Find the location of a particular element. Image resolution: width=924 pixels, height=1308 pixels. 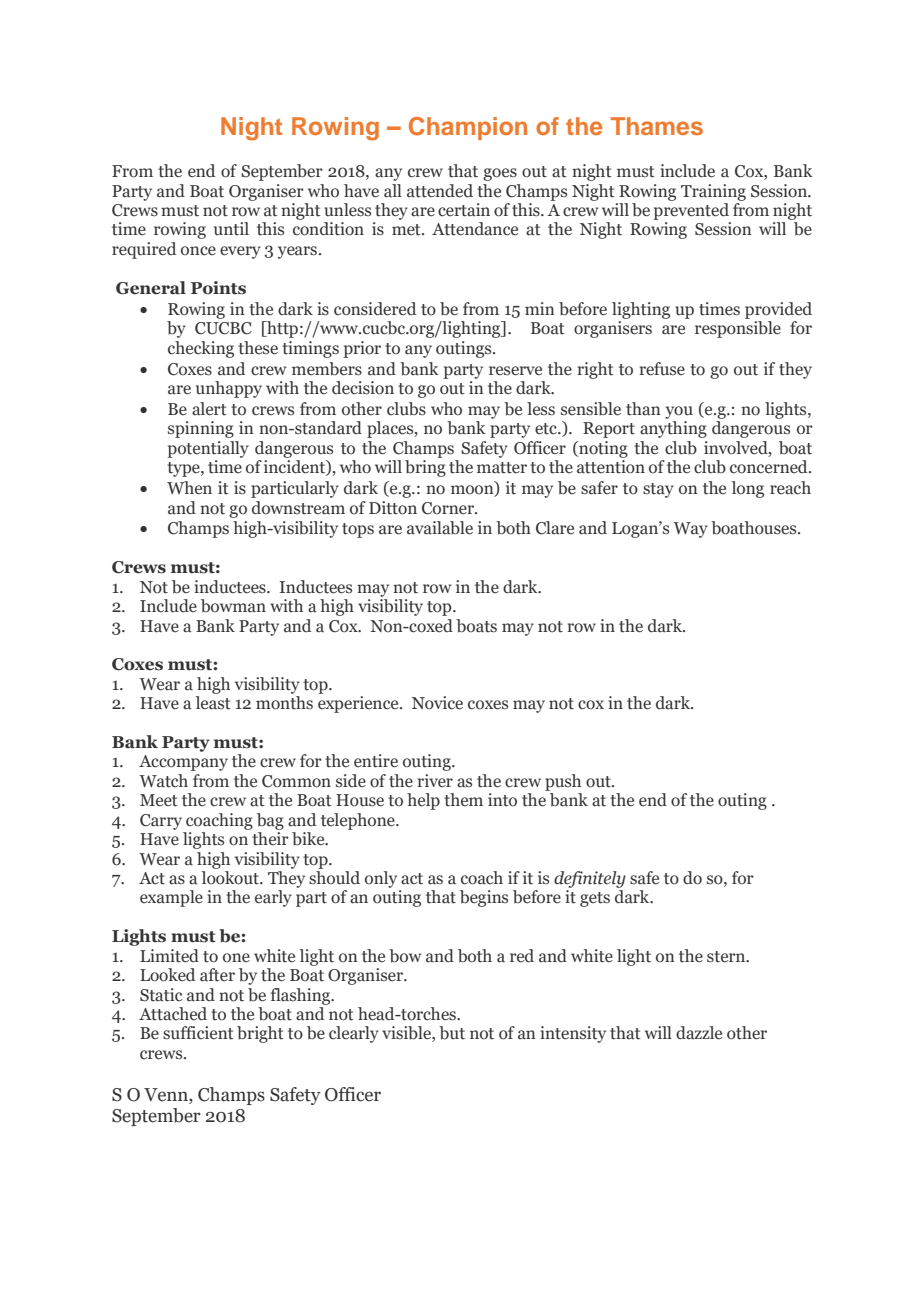

Champion is located at coordinates (468, 128).
